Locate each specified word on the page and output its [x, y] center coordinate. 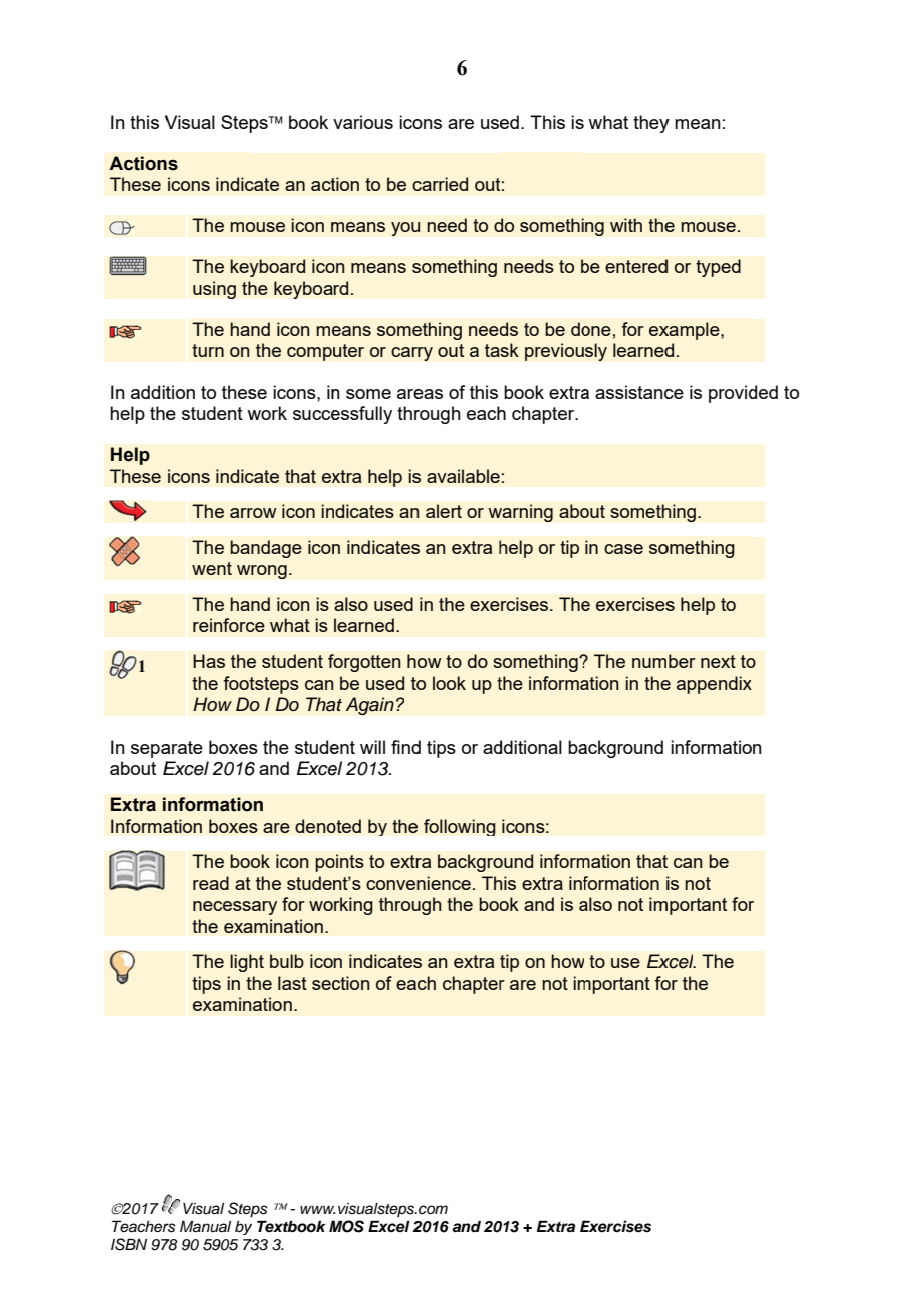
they [651, 124]
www [318, 1210]
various [363, 122]
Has [209, 661]
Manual [205, 1226]
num [649, 663]
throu [400, 904]
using [214, 290]
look [449, 683]
